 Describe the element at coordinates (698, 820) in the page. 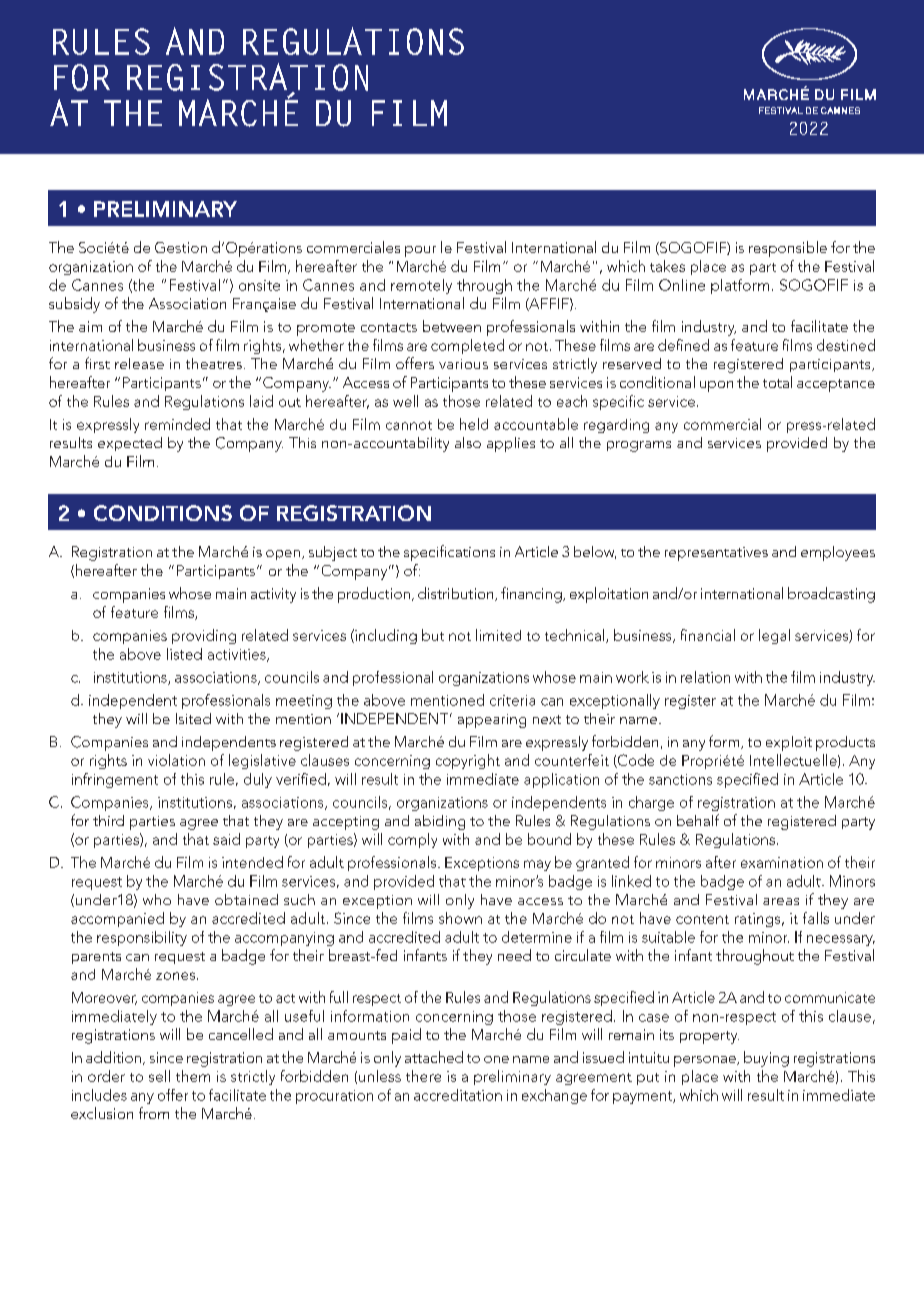

I see `behalf` at that location.
